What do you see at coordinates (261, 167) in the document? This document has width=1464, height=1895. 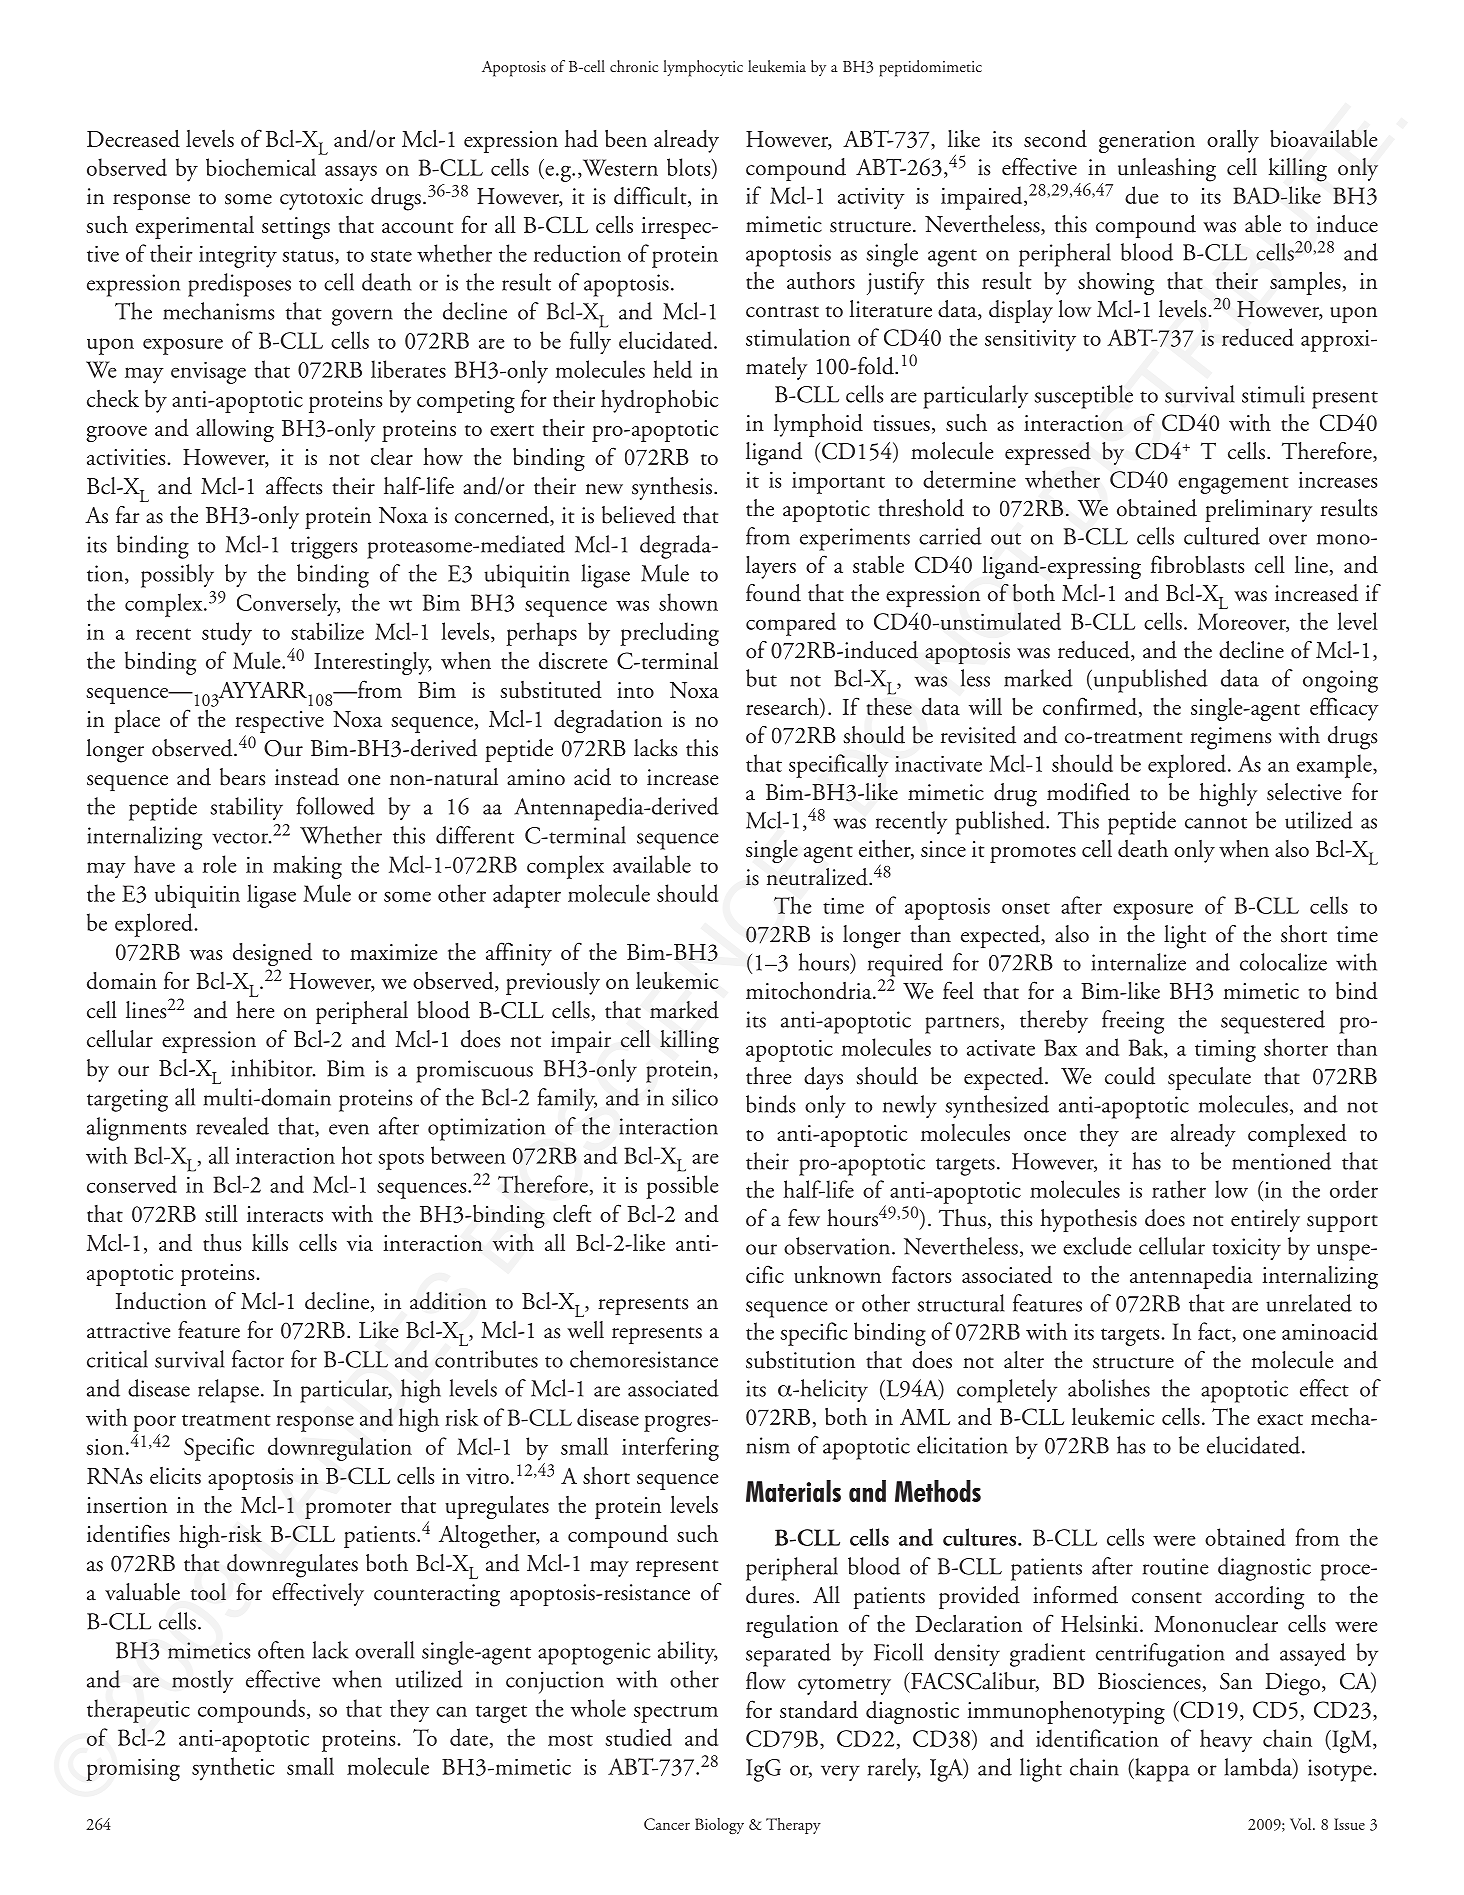 I see `biochemical` at bounding box center [261, 167].
